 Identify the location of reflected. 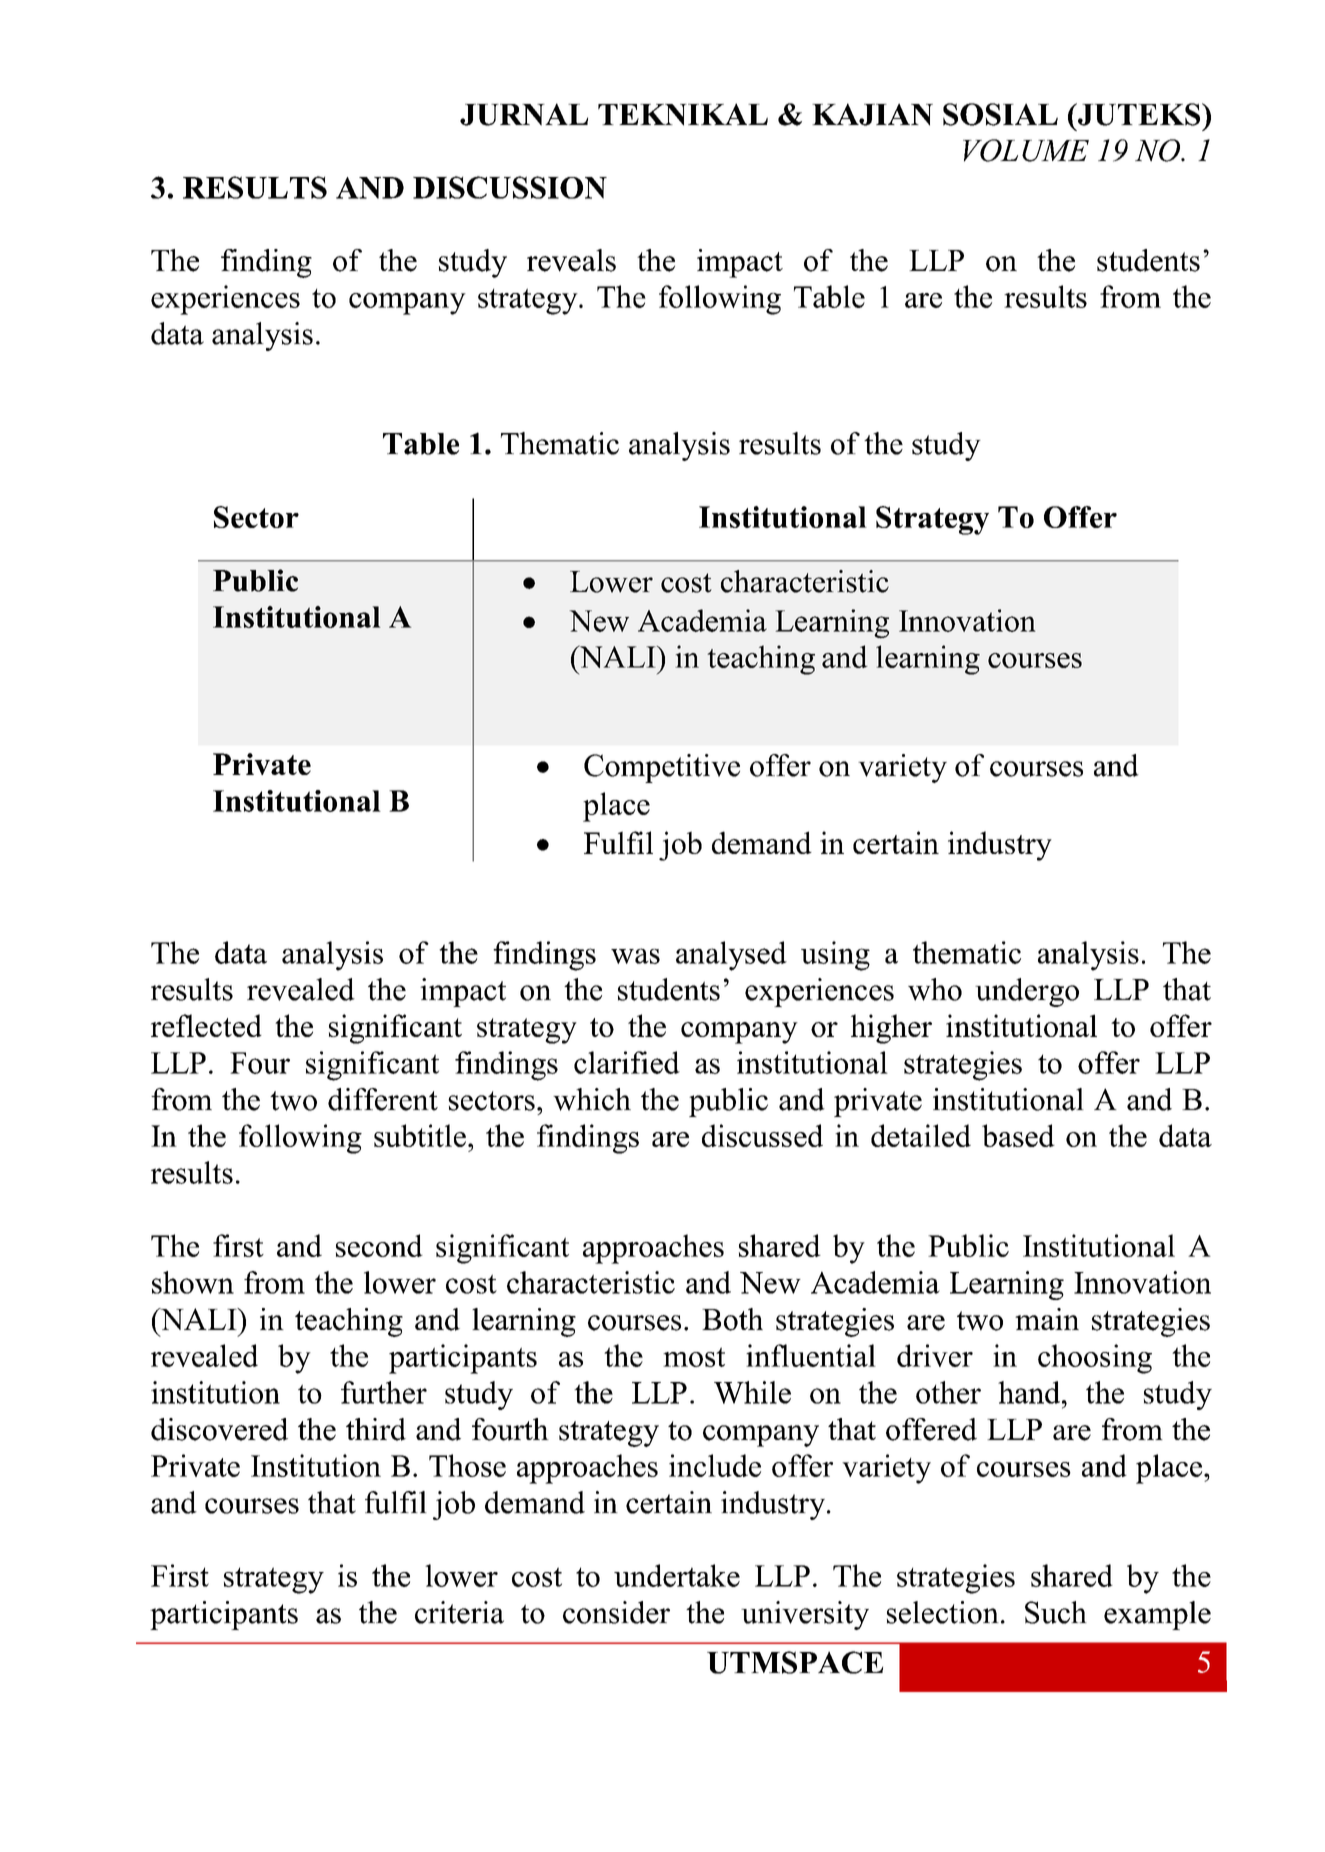
(206, 1025).
